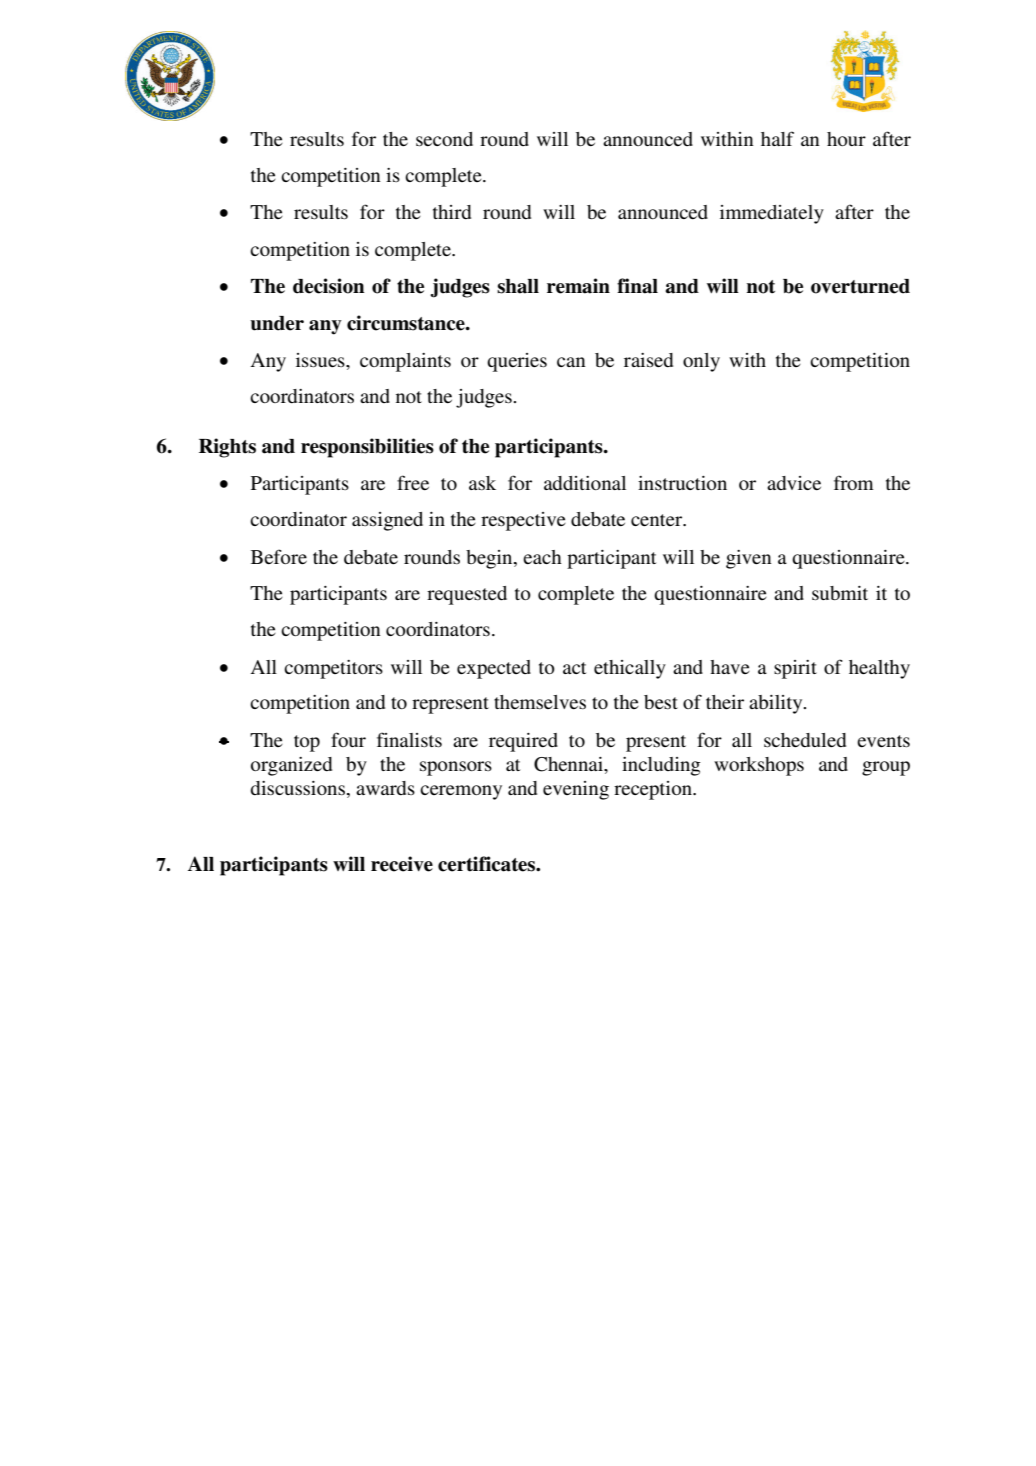 This screenshot has height=1466, width=1036. What do you see at coordinates (777, 138) in the screenshot?
I see `half` at bounding box center [777, 138].
